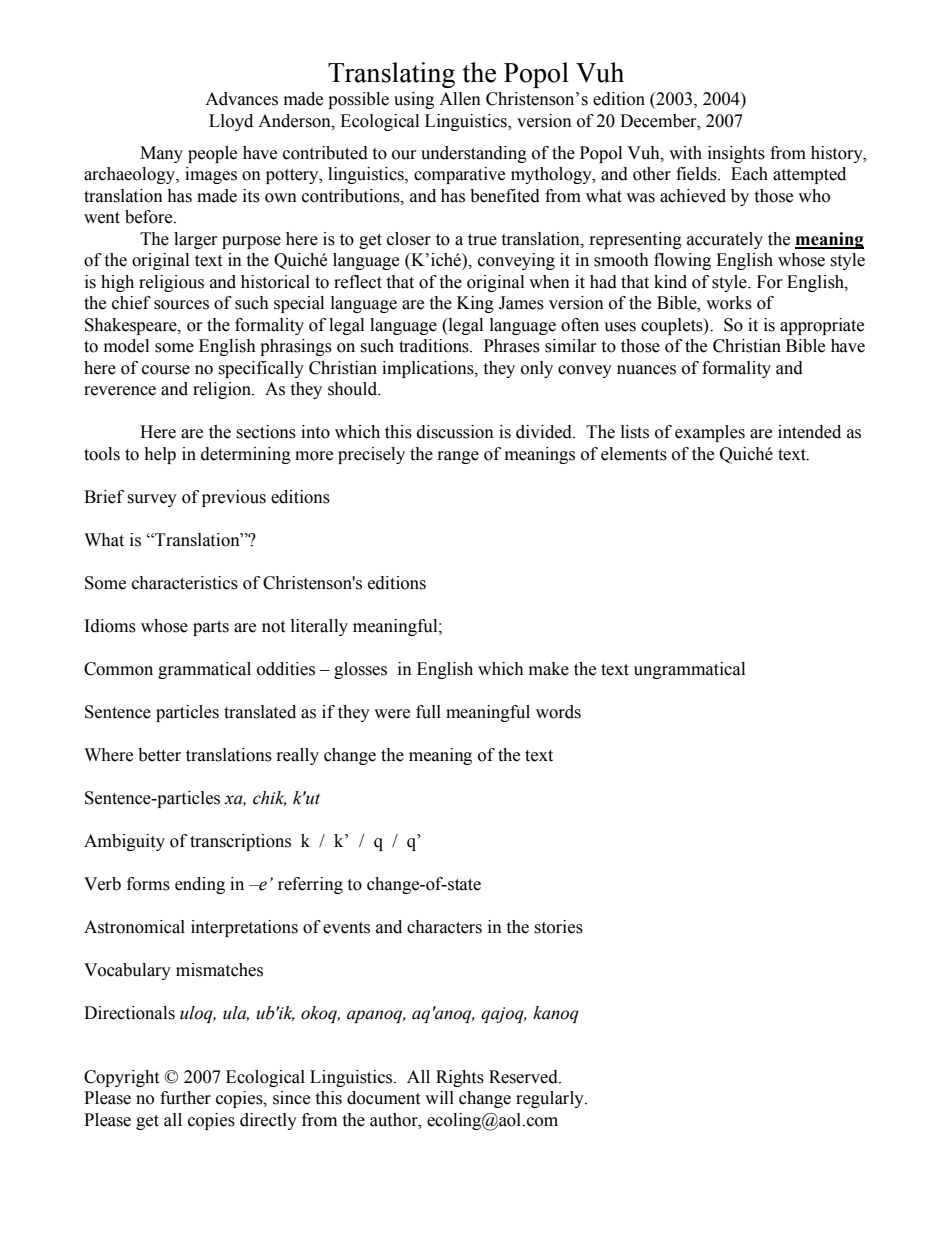 The image size is (952, 1233). What do you see at coordinates (185, 1098) in the screenshot?
I see `further` at bounding box center [185, 1098].
